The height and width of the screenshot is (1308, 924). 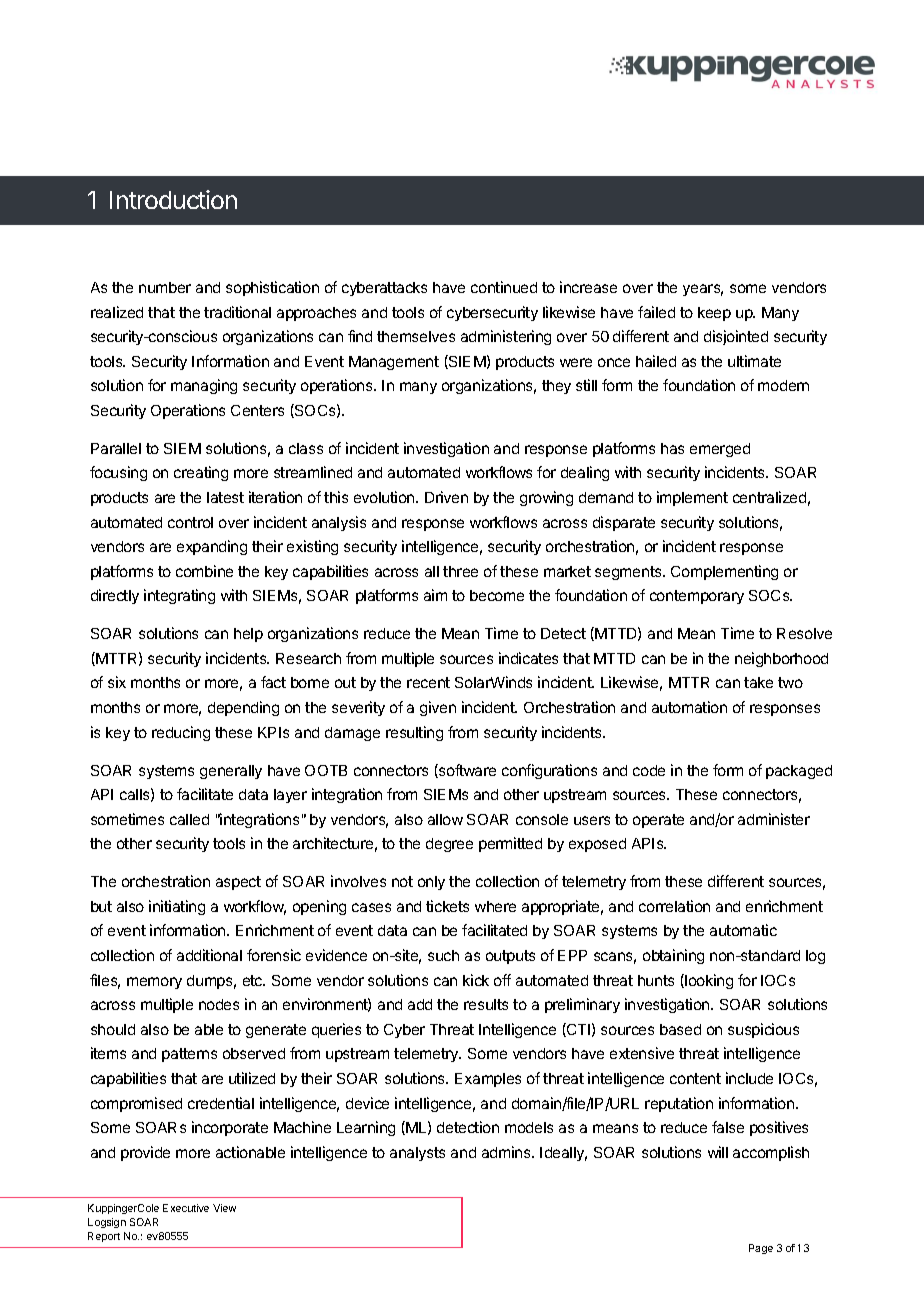 I want to click on called, so click(x=189, y=819).
